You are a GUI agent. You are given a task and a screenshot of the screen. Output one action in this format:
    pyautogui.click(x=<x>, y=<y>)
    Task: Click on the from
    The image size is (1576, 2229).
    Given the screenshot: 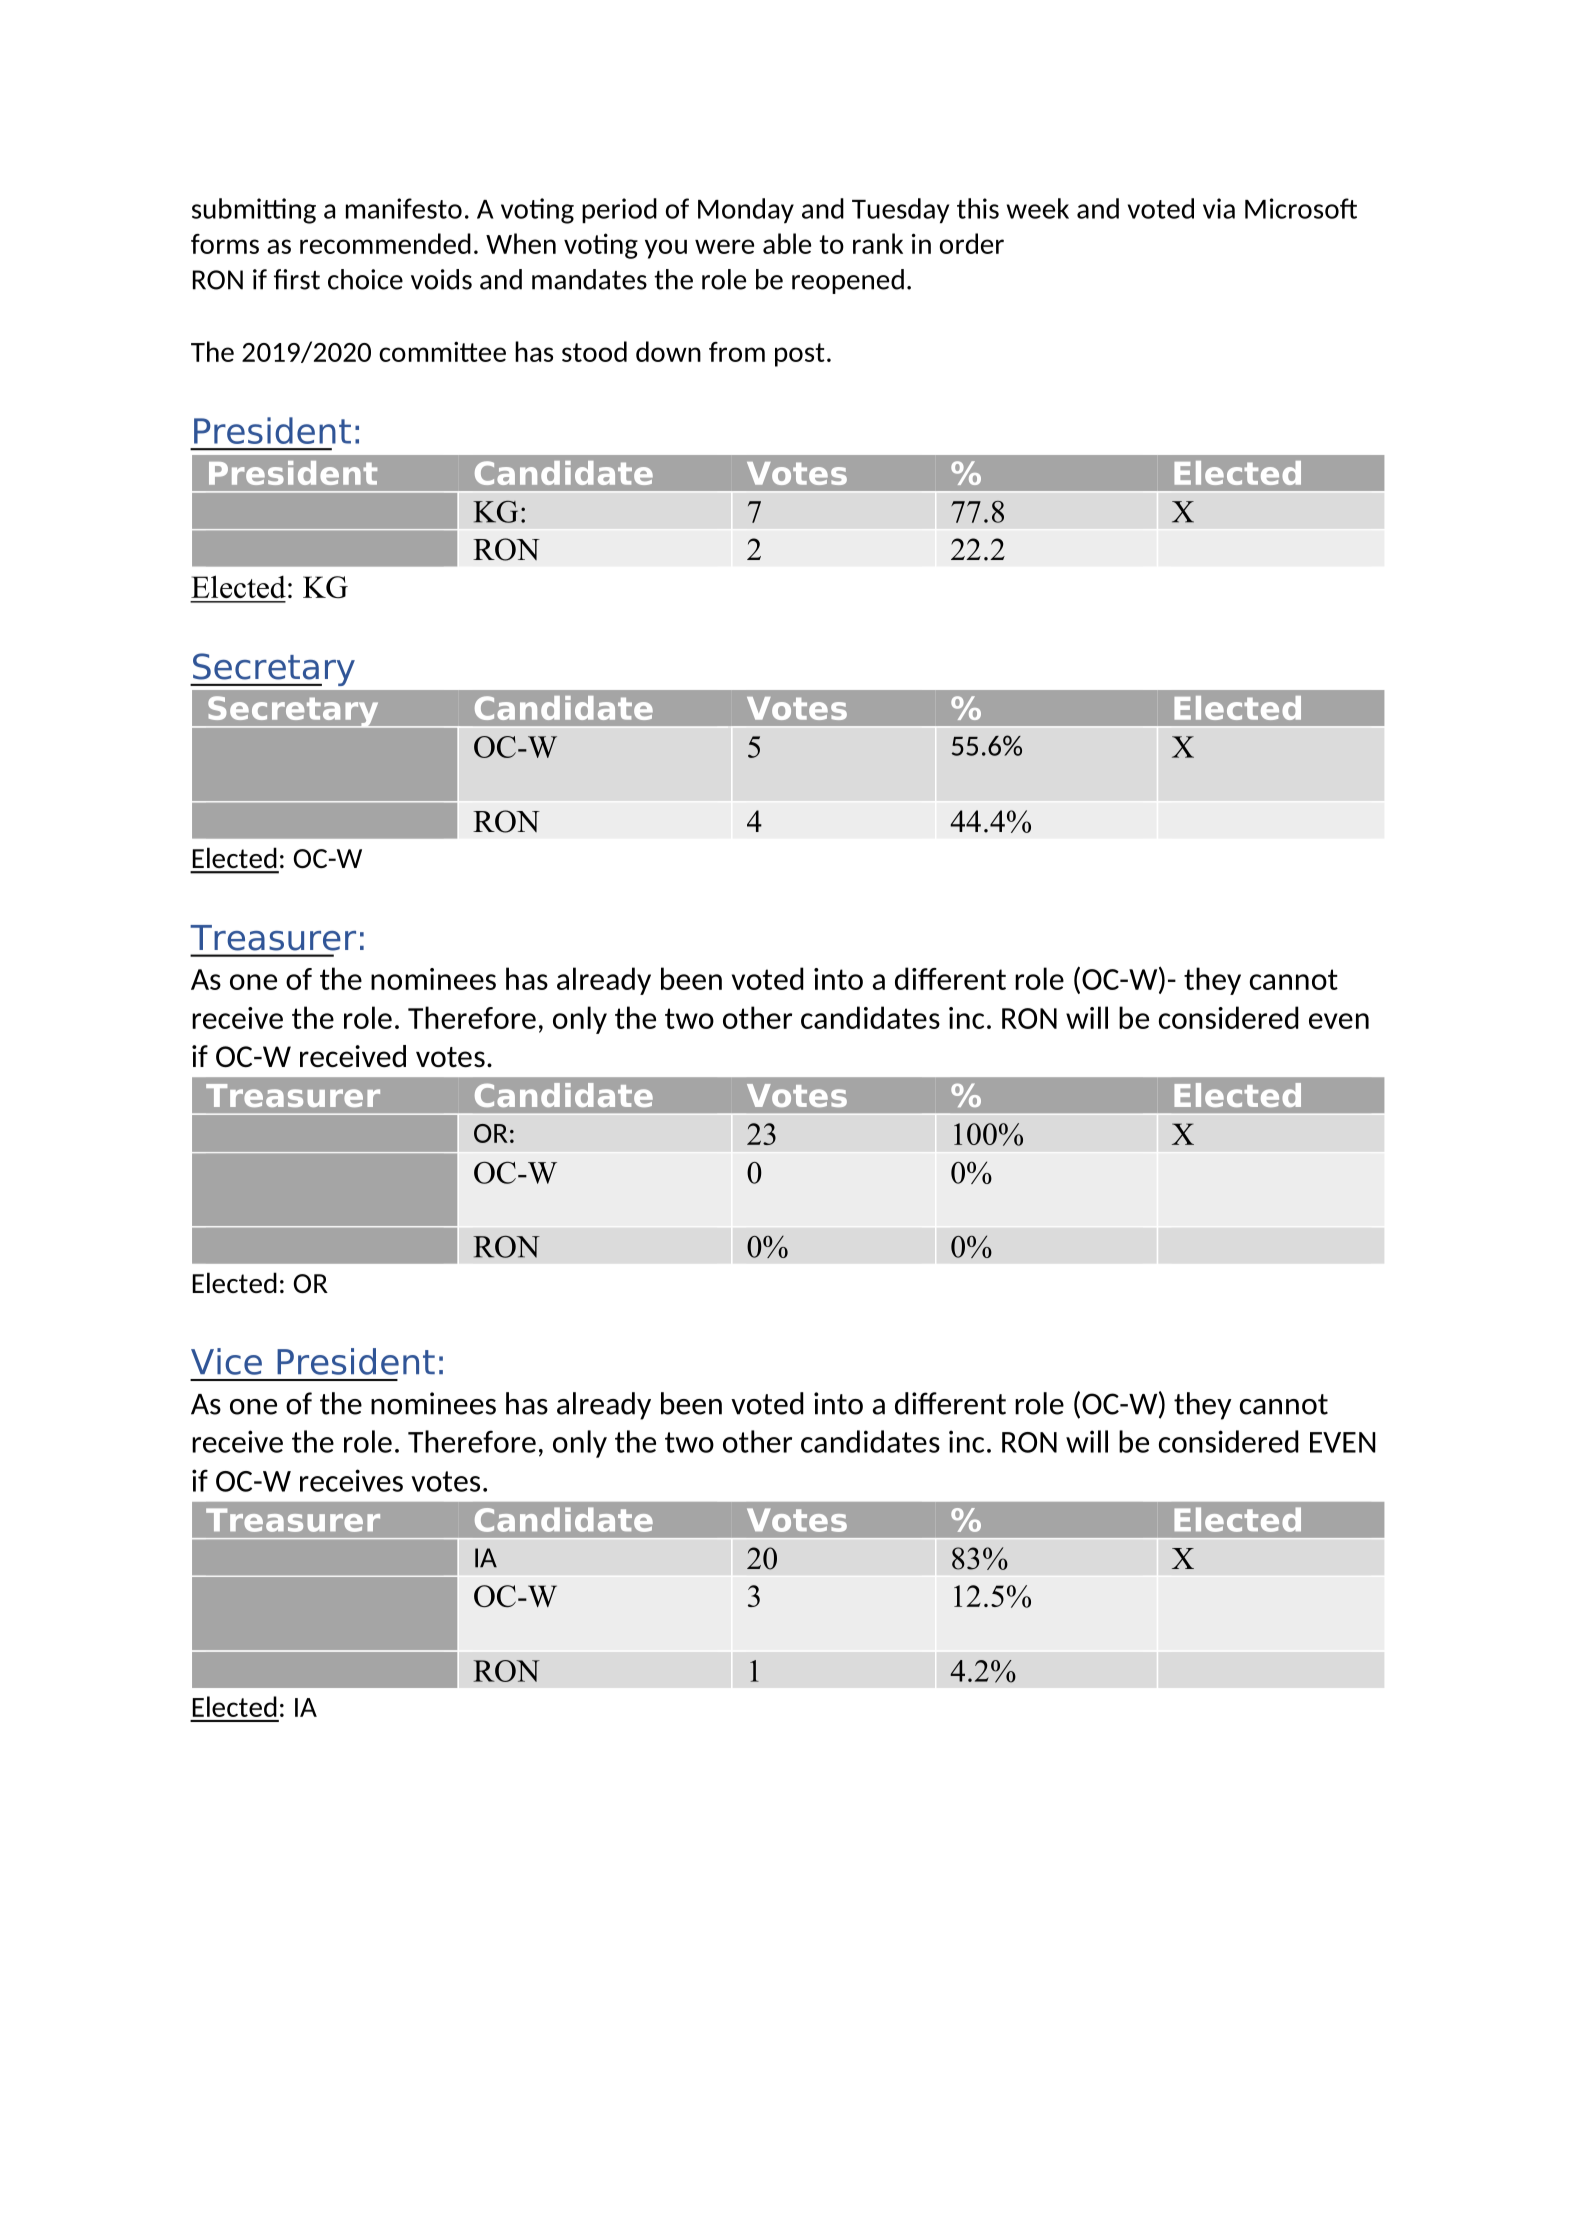 What is the action you would take?
    pyautogui.click(x=737, y=352)
